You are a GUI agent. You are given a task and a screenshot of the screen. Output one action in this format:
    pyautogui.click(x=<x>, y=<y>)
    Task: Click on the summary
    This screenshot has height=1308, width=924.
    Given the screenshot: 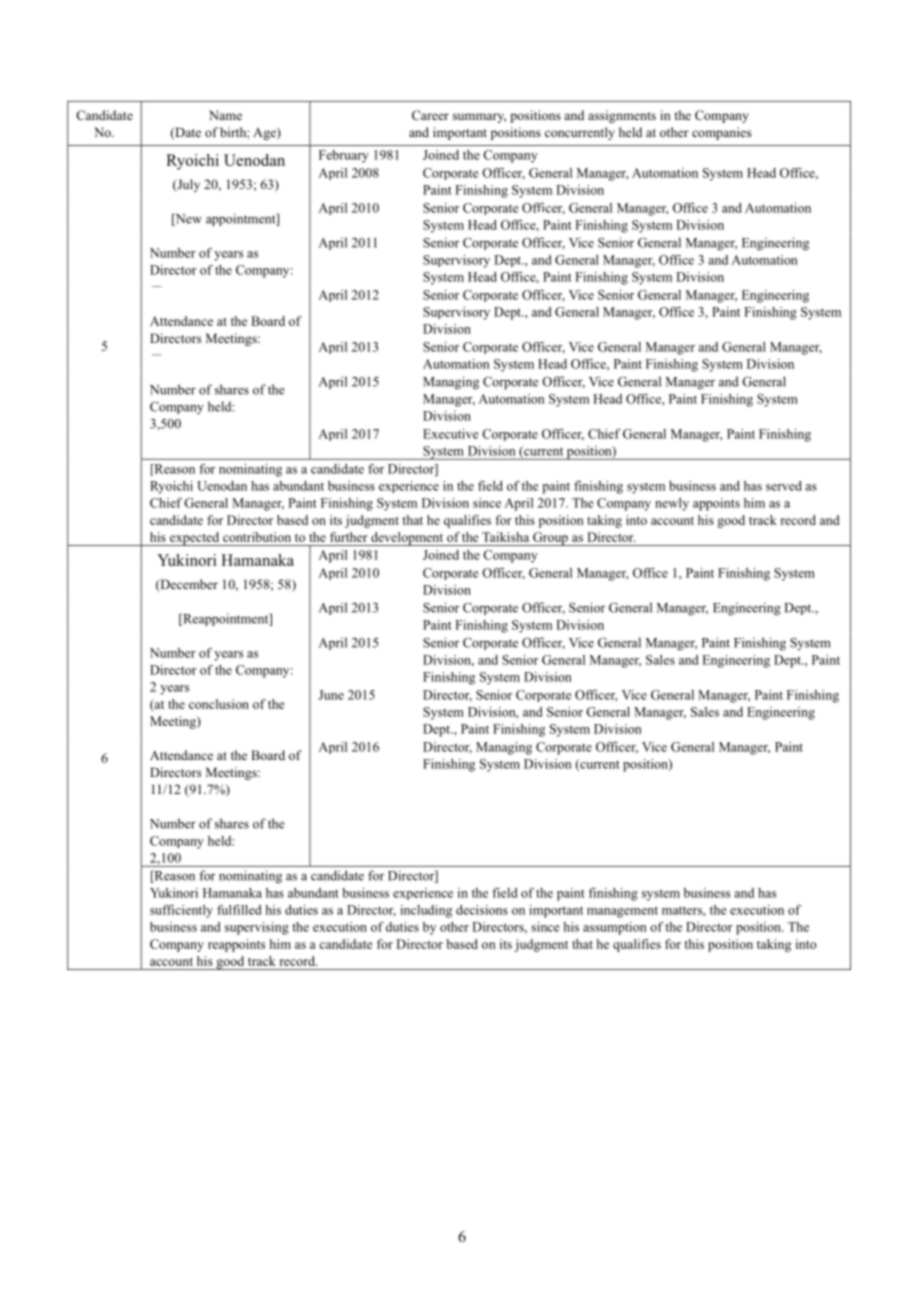 What is the action you would take?
    pyautogui.click(x=479, y=118)
